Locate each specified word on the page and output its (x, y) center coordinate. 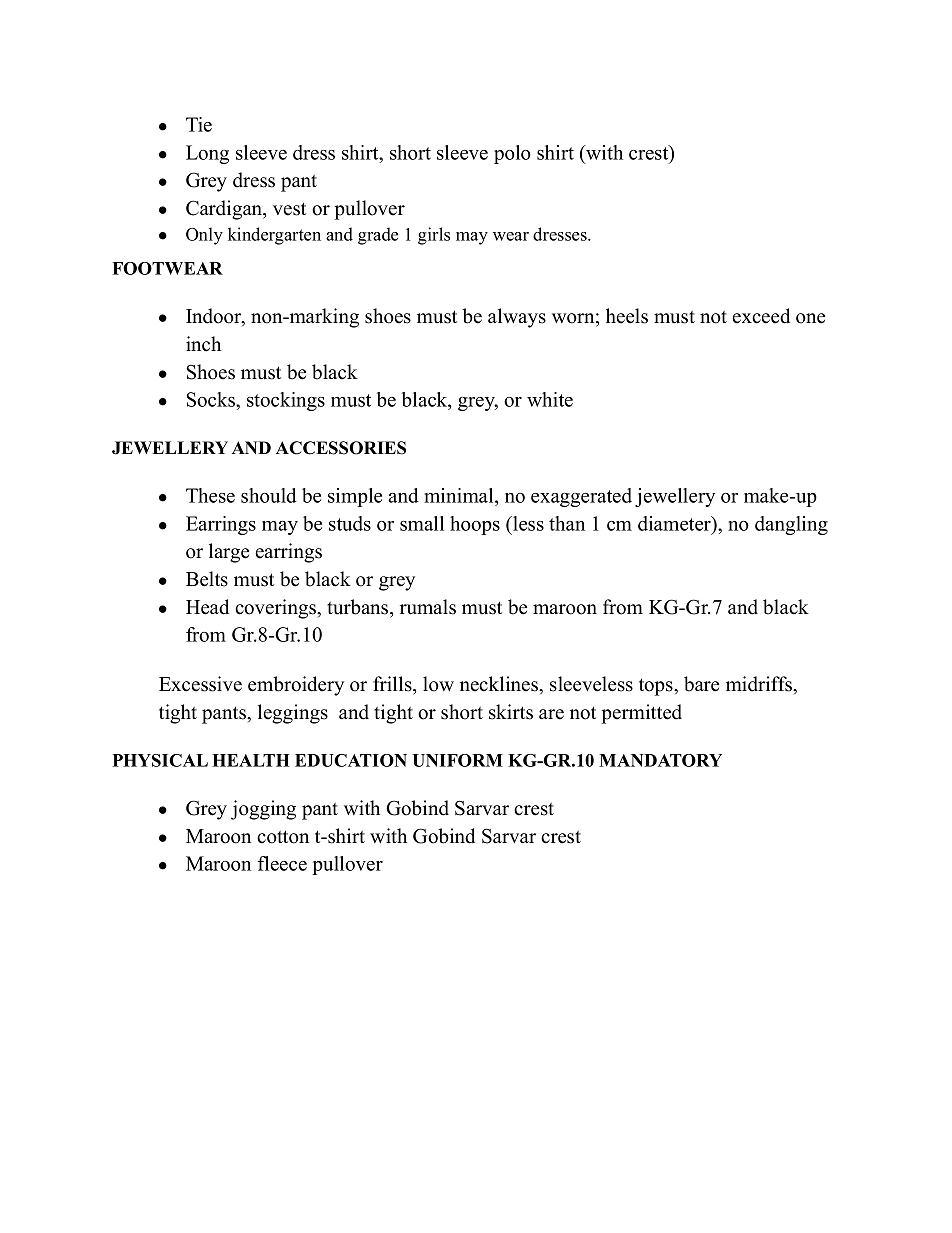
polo (512, 154)
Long (207, 154)
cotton (283, 837)
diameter (675, 523)
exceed (761, 316)
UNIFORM (457, 760)
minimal (460, 497)
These (210, 495)
